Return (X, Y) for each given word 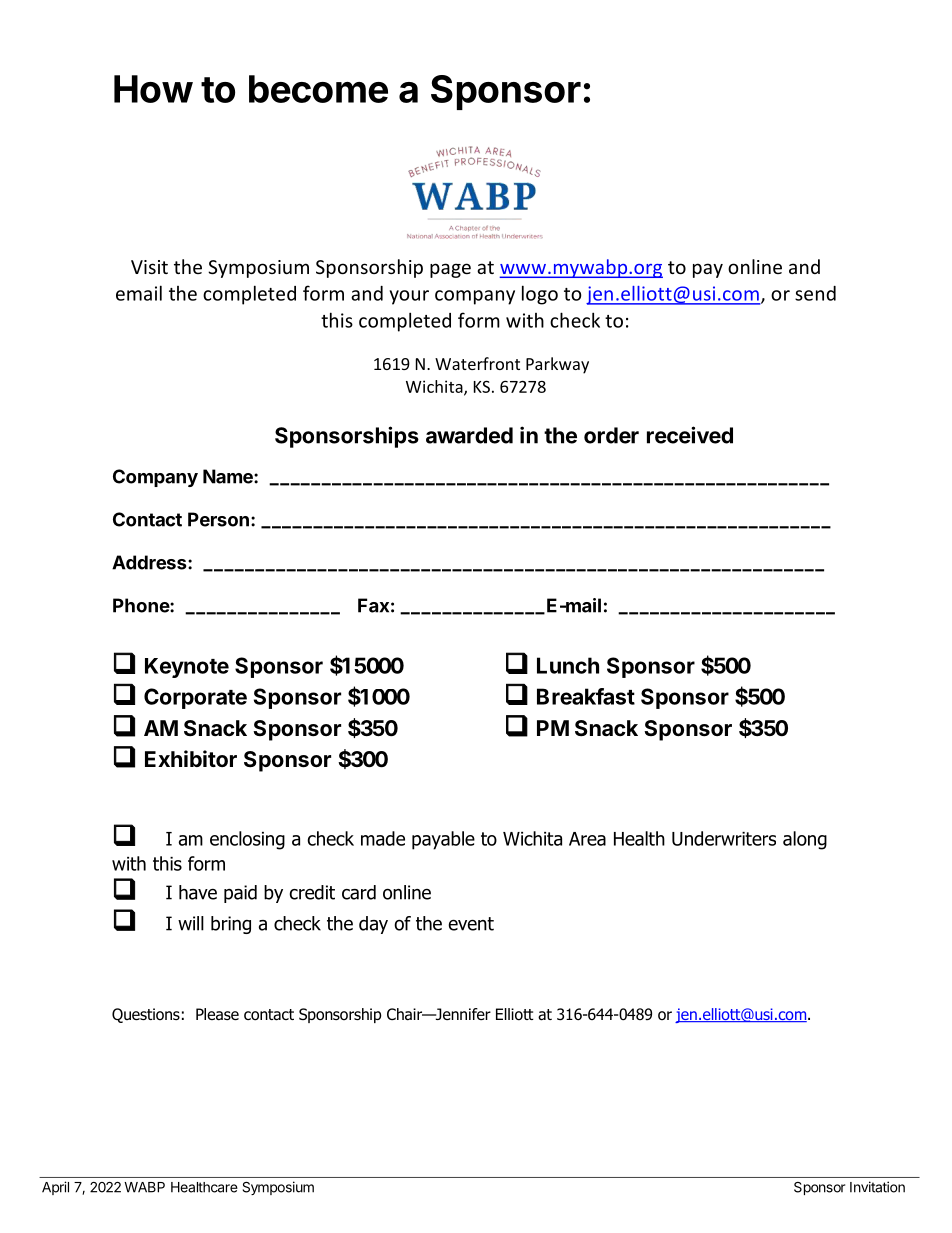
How (153, 89)
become (318, 89)
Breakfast (586, 696)
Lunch (568, 665)
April (55, 1188)
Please (217, 1014)
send (815, 293)
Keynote (187, 668)
